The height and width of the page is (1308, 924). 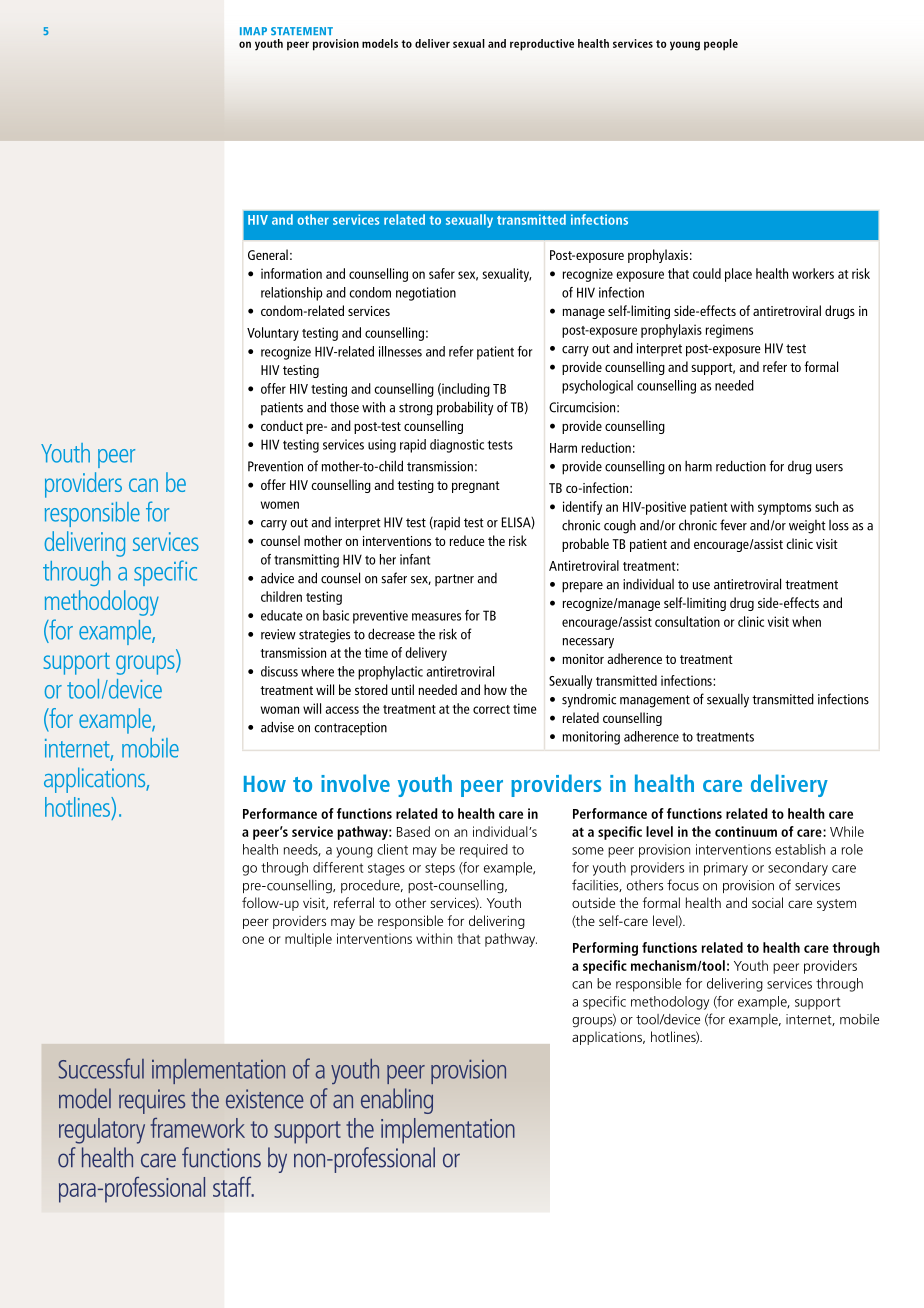 What do you see at coordinates (397, 1101) in the page?
I see `enabling` at bounding box center [397, 1101].
